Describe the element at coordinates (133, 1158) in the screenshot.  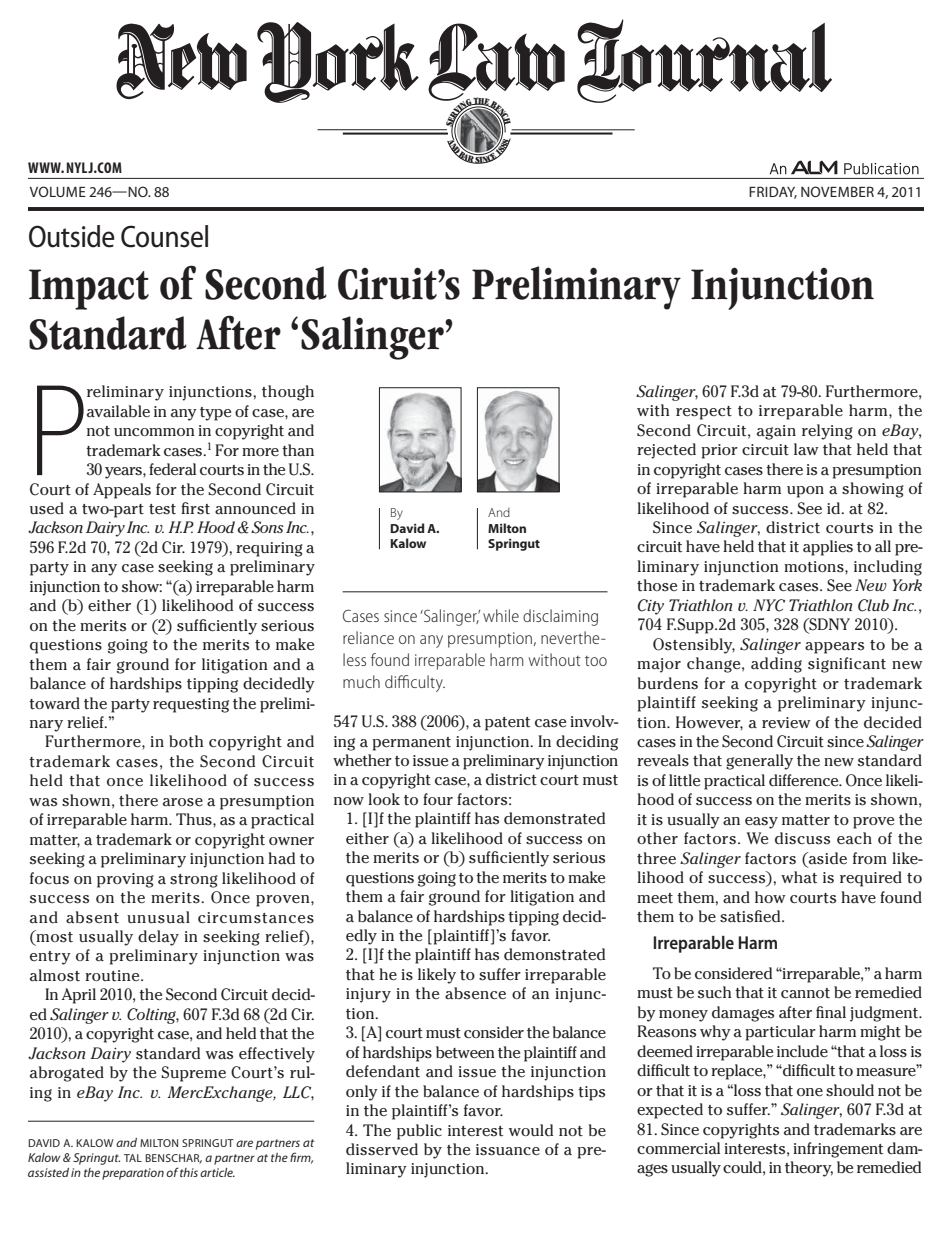
I see `TAL` at that location.
